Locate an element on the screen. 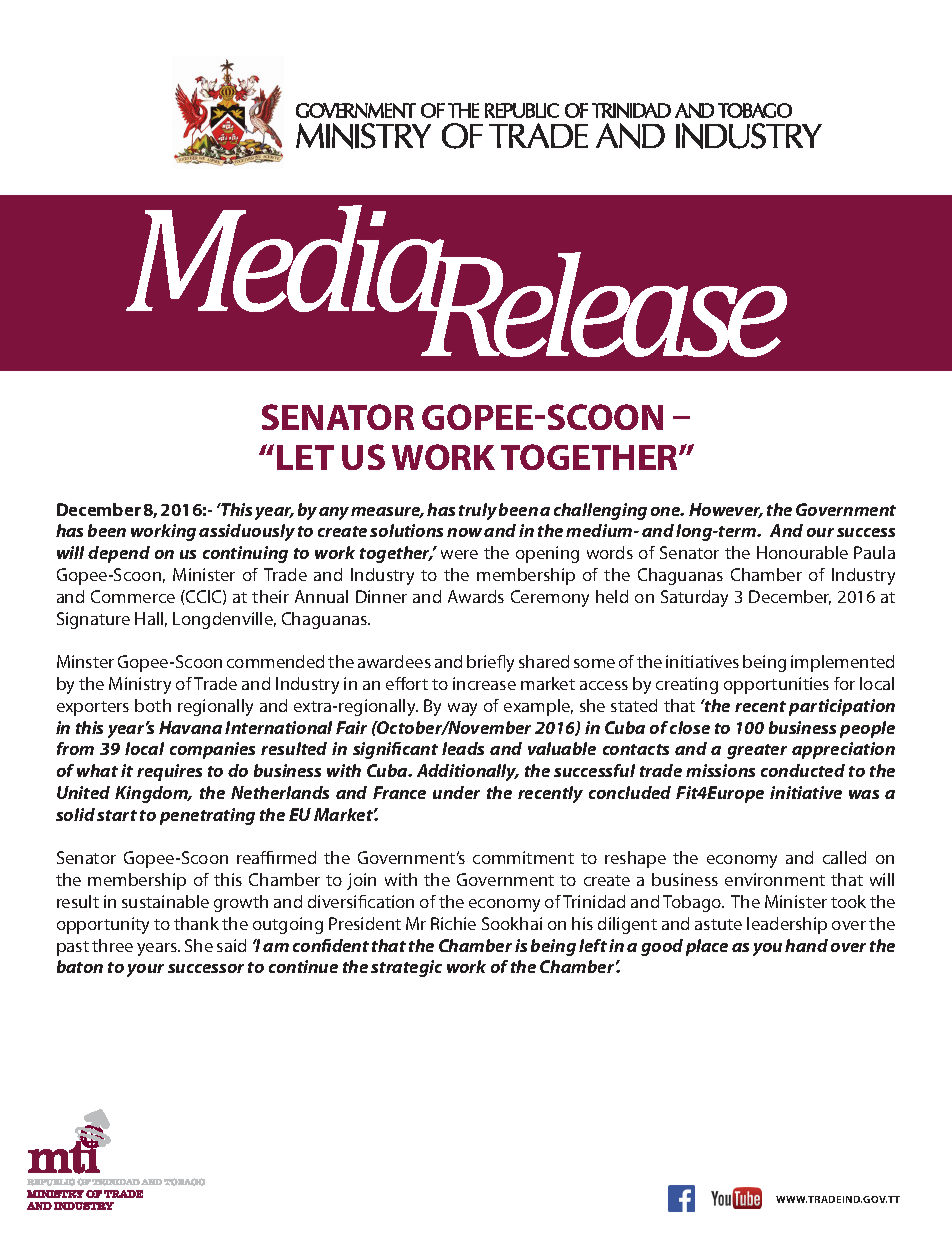  both is located at coordinates (153, 705).
